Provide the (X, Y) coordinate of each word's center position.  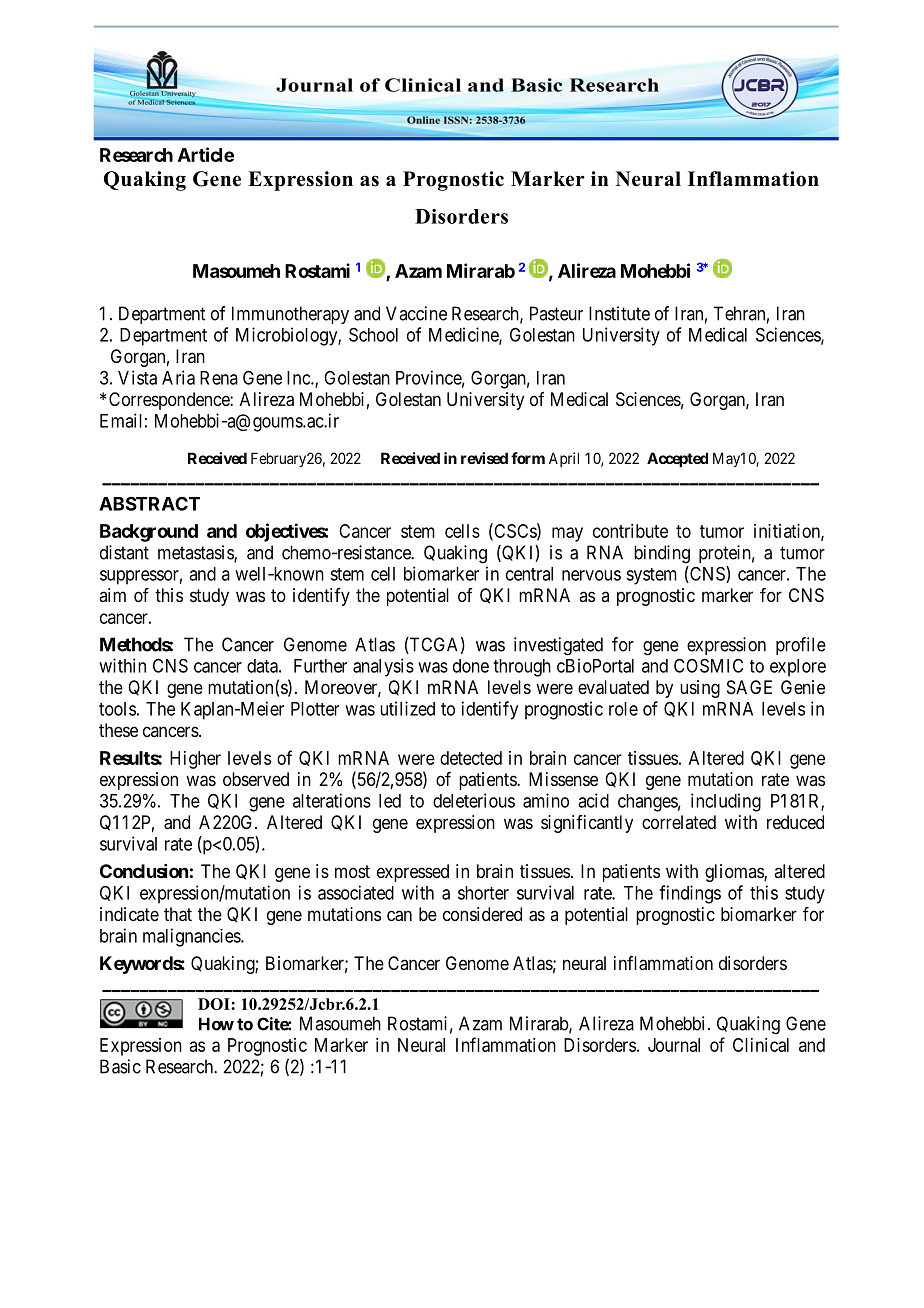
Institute (619, 313)
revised (484, 458)
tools (117, 709)
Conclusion (144, 871)
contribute (630, 531)
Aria (178, 377)
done (471, 666)
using (700, 689)
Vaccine (416, 313)
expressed (413, 873)
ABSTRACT (149, 503)
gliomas (735, 873)
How (216, 1024)
